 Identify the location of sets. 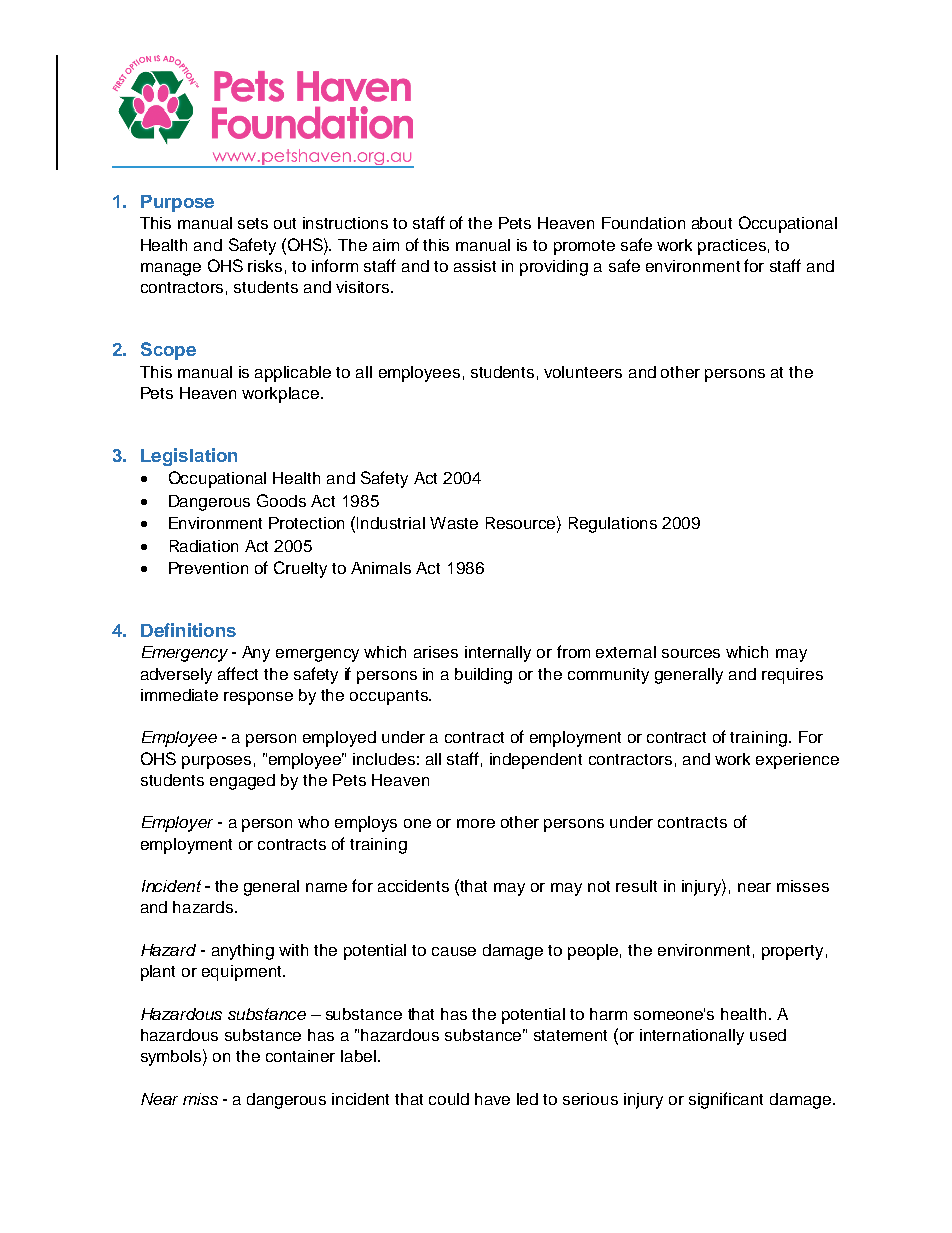
(253, 223).
